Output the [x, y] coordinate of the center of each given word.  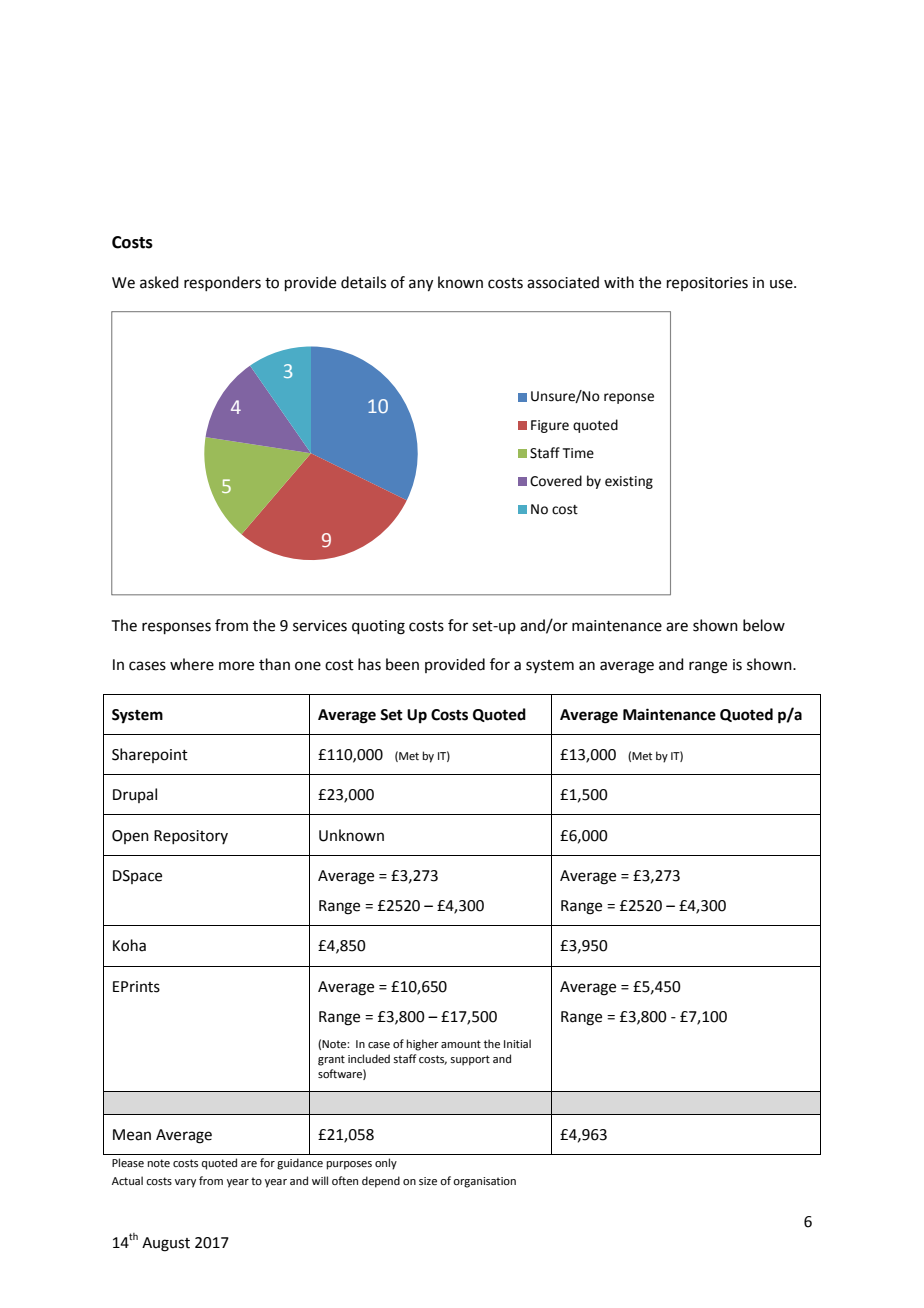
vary [185, 1183]
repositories [707, 284]
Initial [517, 1043]
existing [629, 482]
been [402, 664]
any [421, 285]
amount [461, 1044]
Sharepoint [150, 755]
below [764, 625]
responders [222, 283]
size [428, 1181]
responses [176, 628]
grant [331, 1060]
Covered [556, 481]
